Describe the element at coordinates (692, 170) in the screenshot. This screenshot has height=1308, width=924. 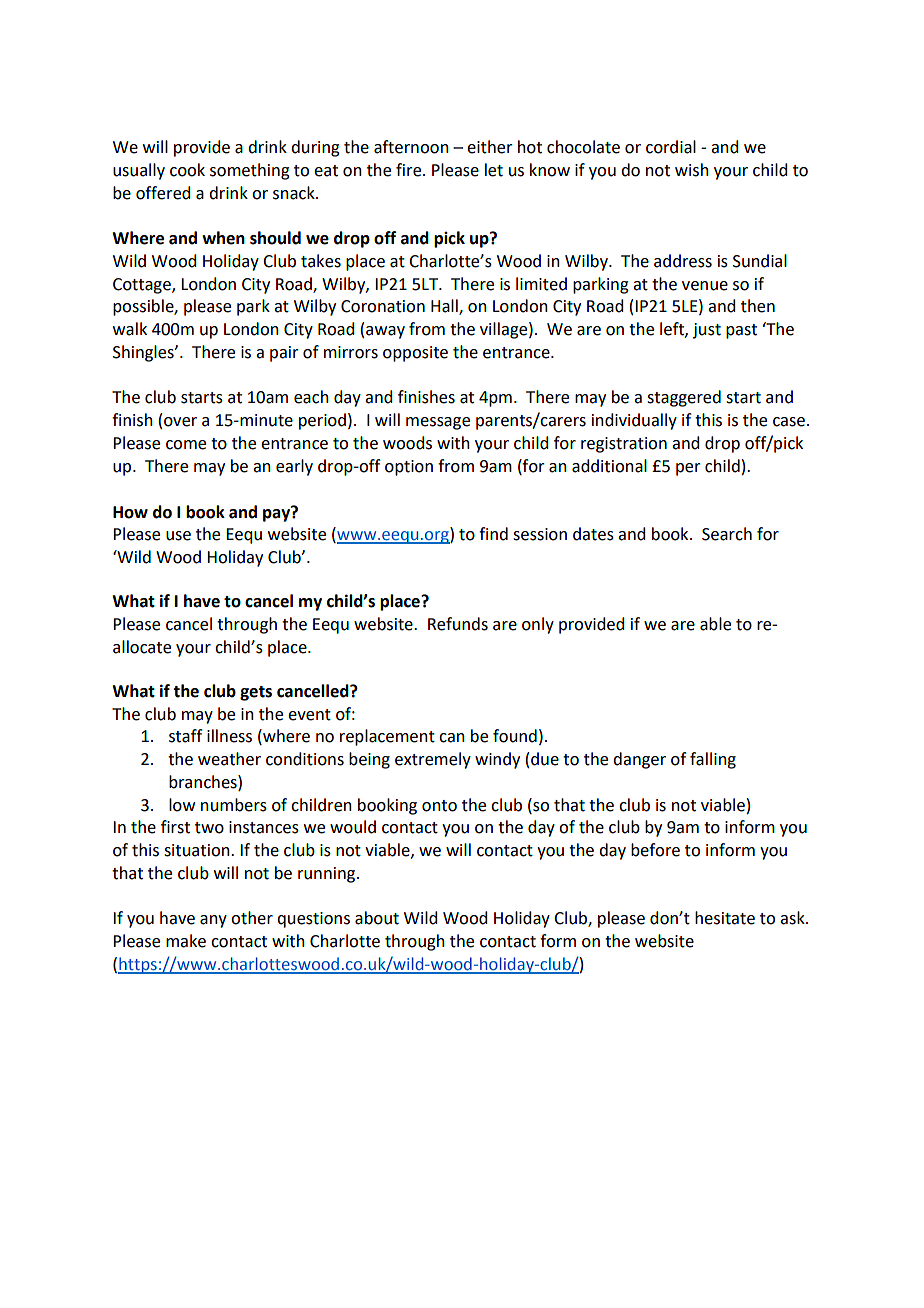
I see `wish` at that location.
